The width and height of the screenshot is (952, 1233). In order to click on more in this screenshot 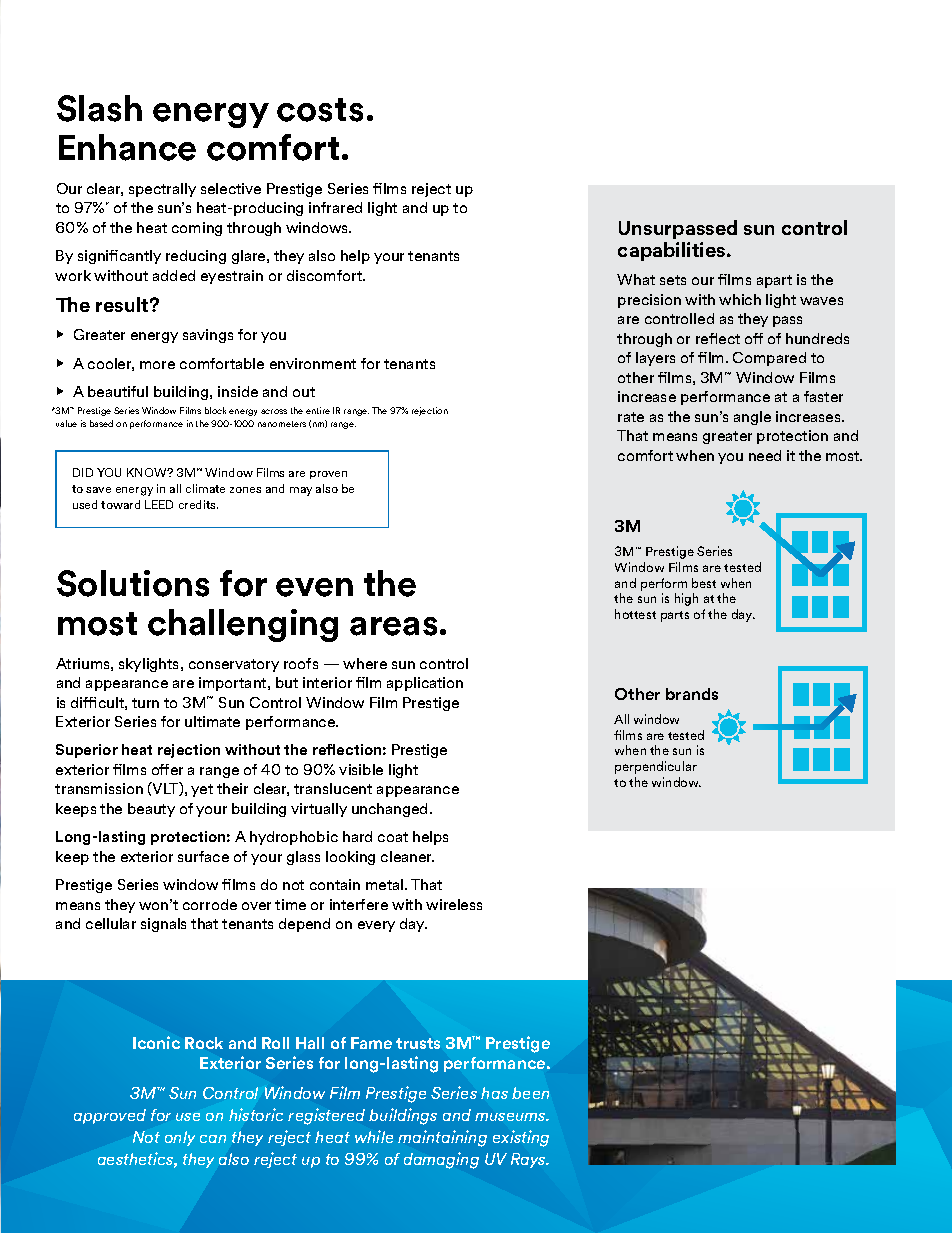, I will do `click(157, 365)`.
